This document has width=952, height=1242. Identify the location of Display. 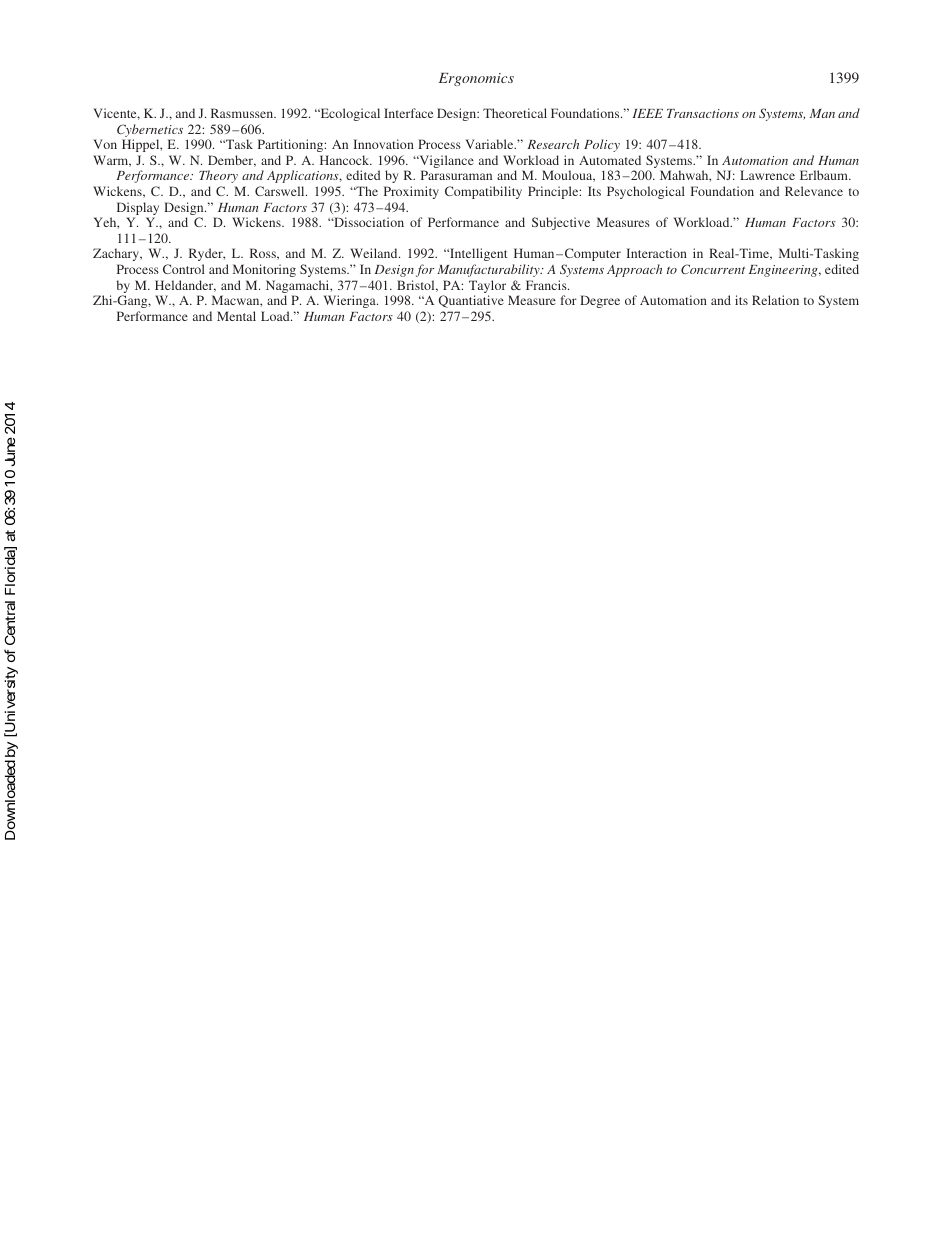
(138, 210).
